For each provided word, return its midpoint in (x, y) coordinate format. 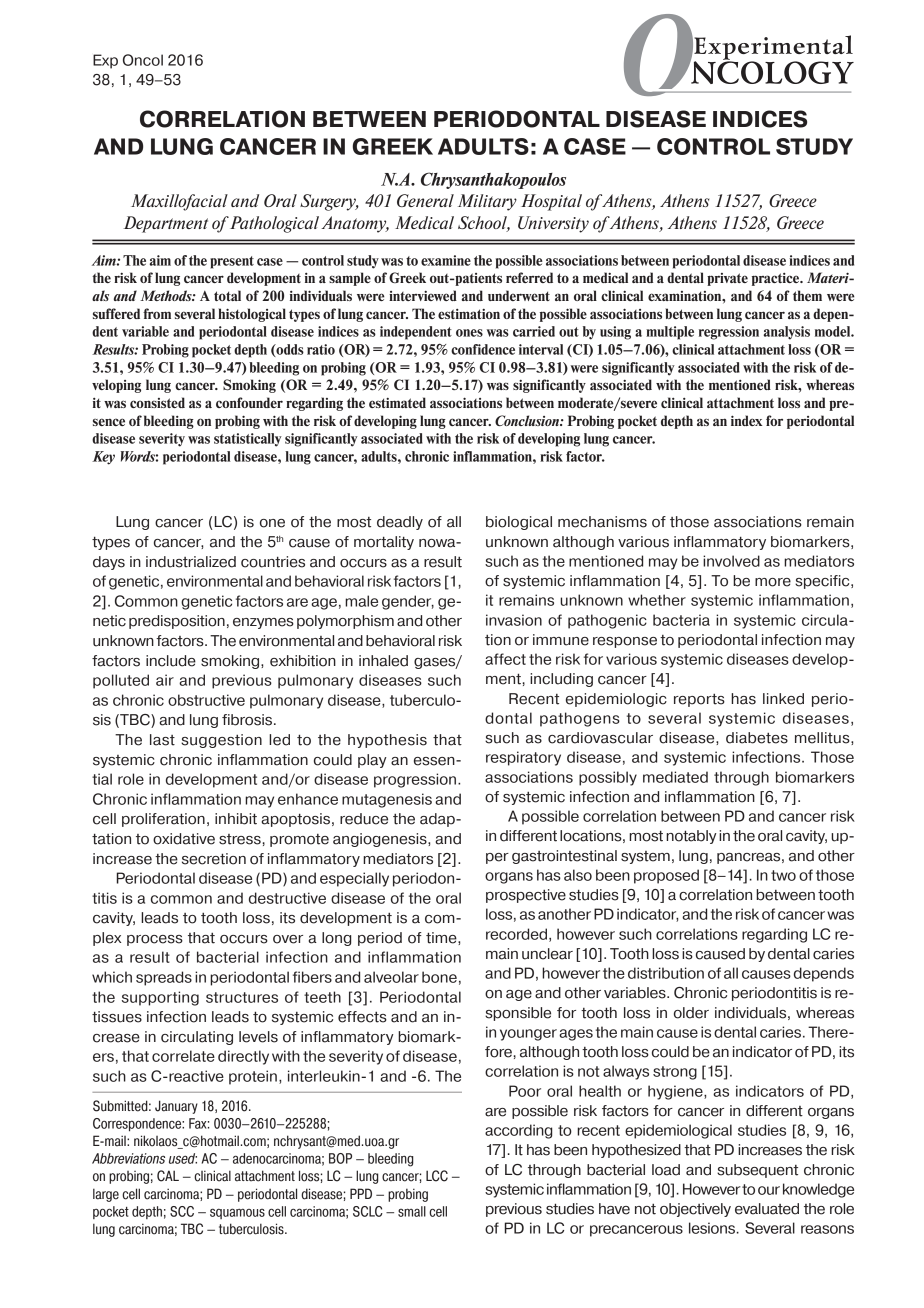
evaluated (767, 1209)
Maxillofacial (179, 202)
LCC (437, 1176)
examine (446, 260)
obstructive (206, 700)
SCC (182, 1211)
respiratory (523, 758)
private (727, 279)
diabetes (757, 738)
